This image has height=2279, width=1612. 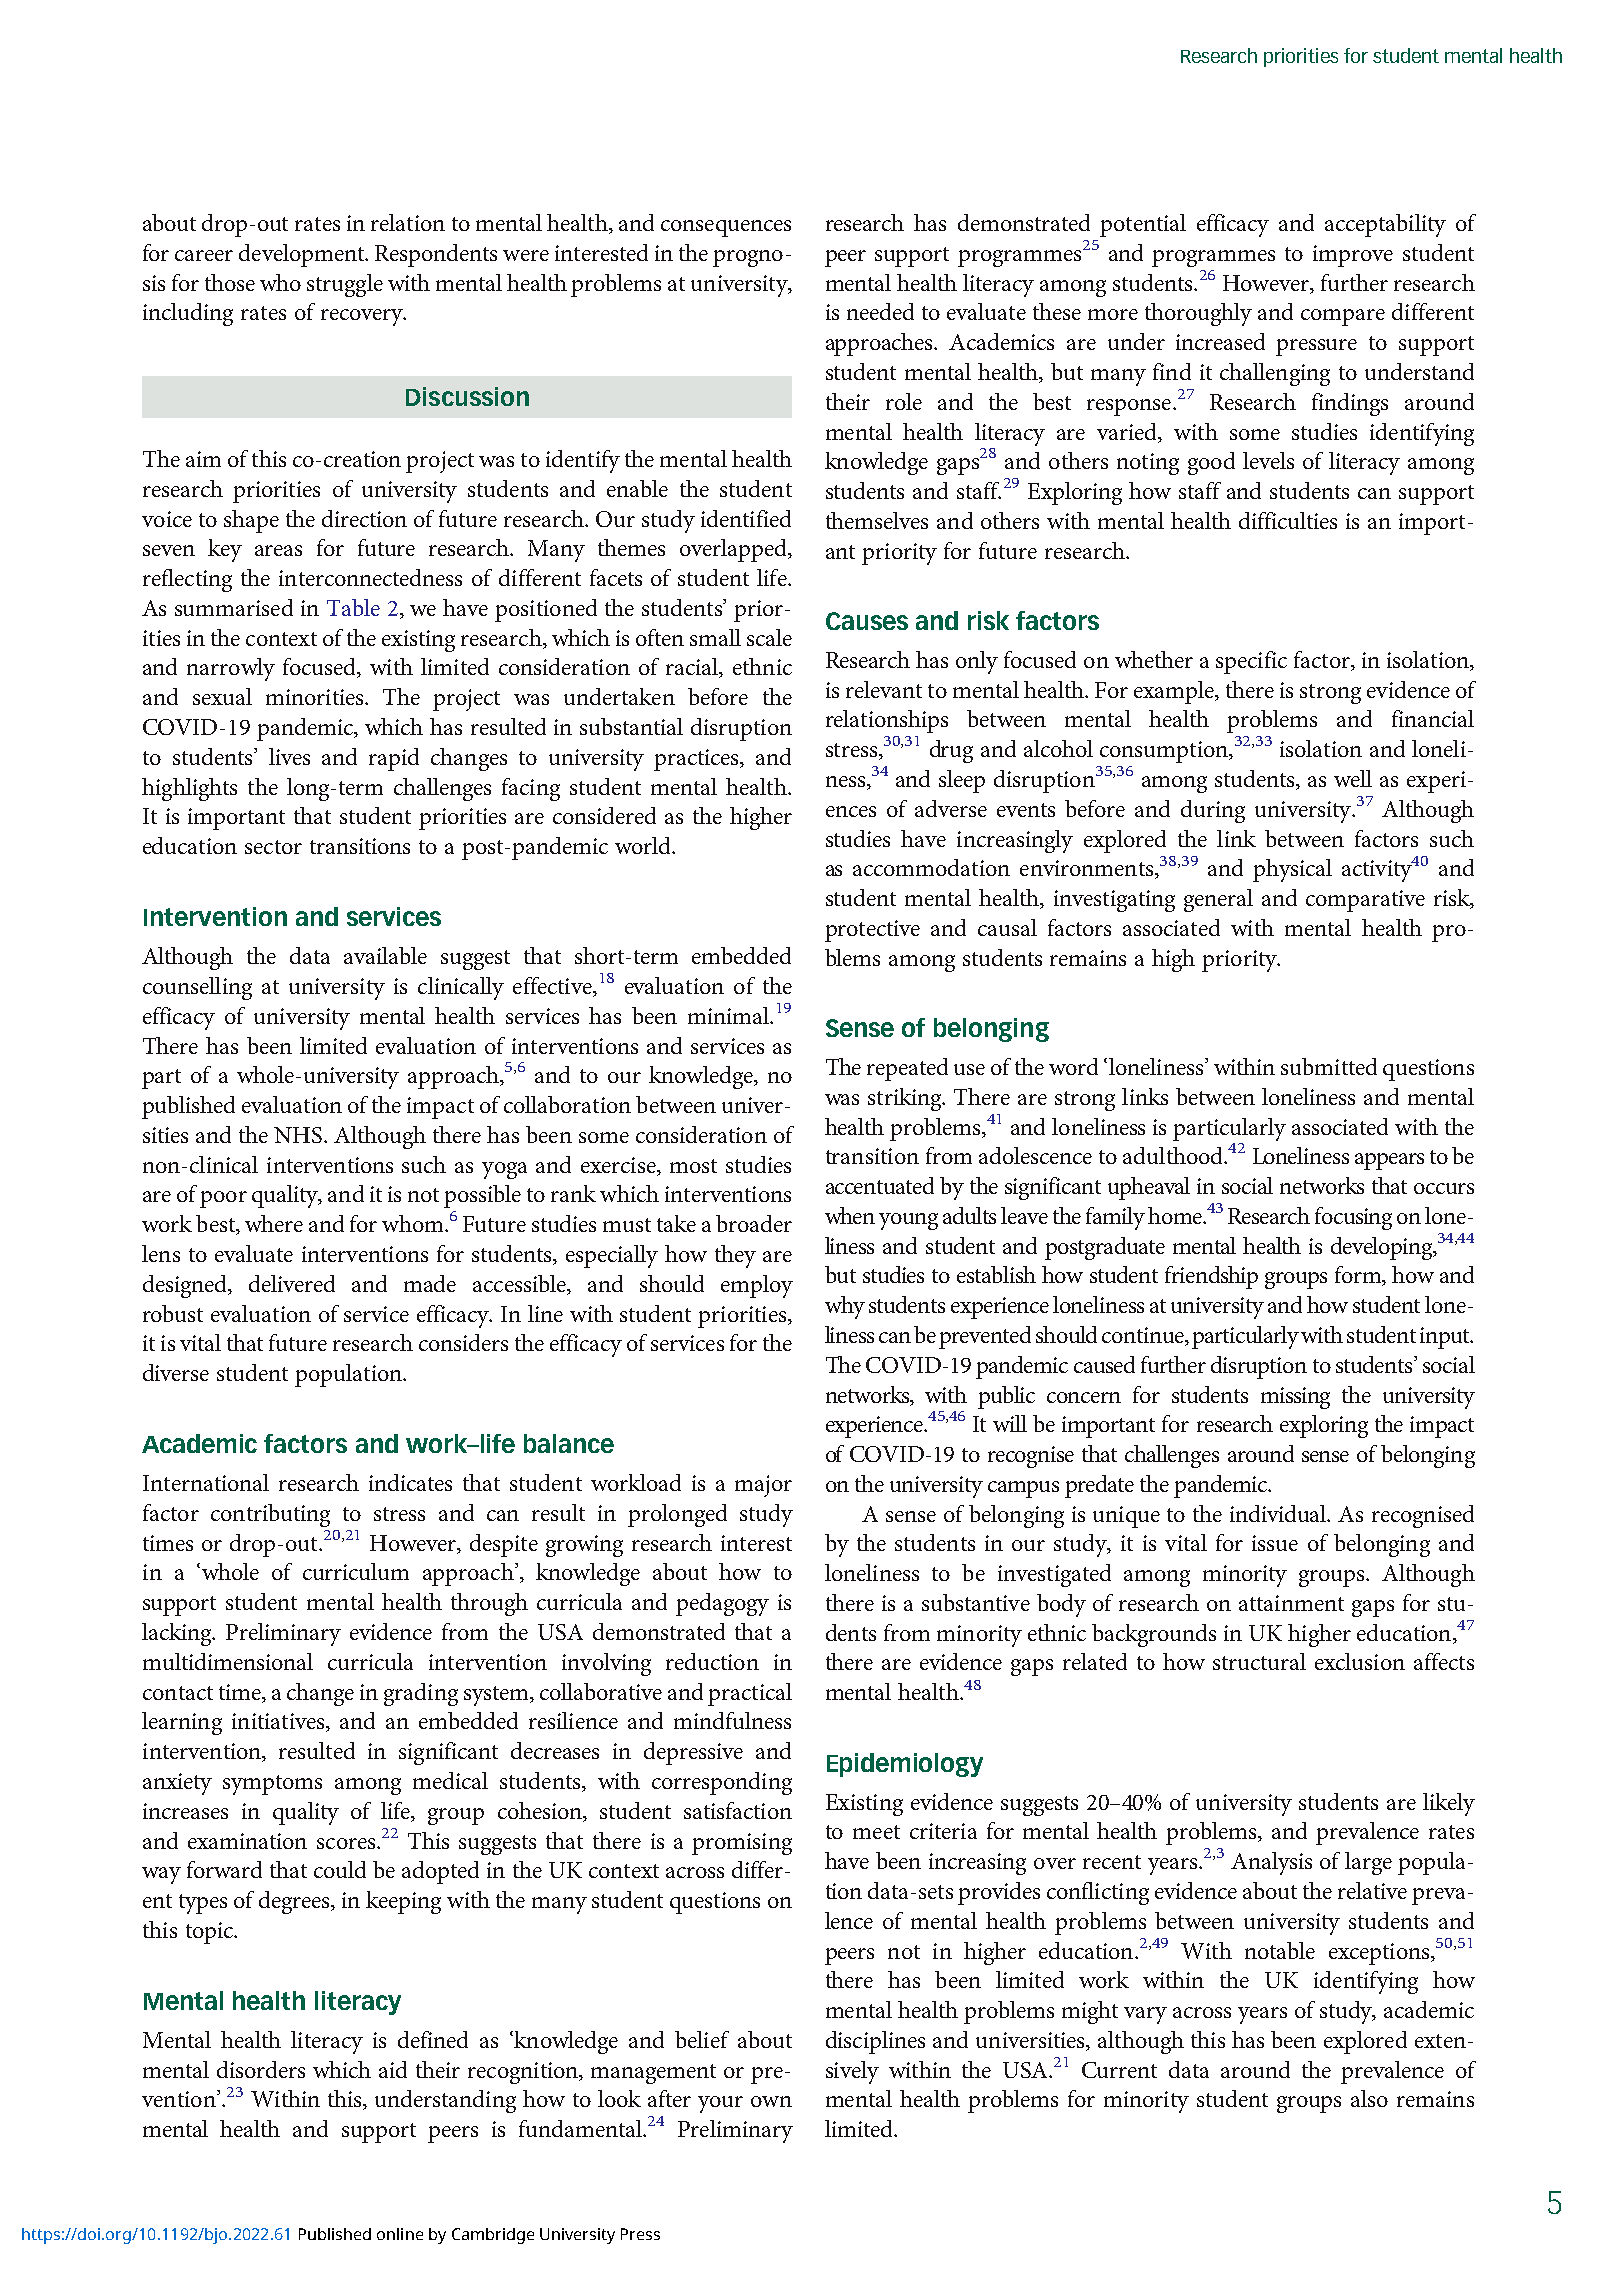 I want to click on when, so click(x=850, y=1215).
